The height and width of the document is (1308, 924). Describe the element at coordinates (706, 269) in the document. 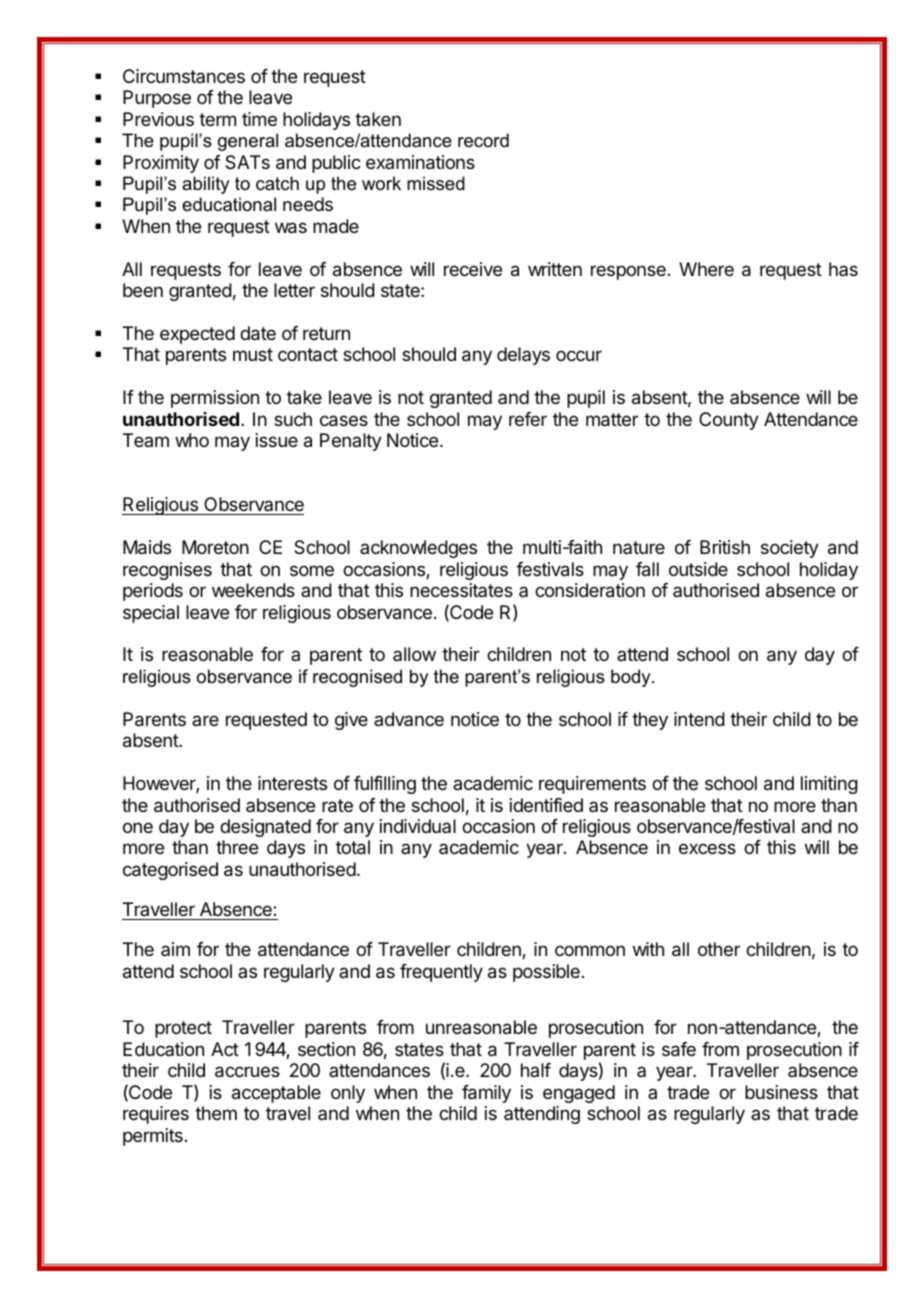

I see `Where` at that location.
